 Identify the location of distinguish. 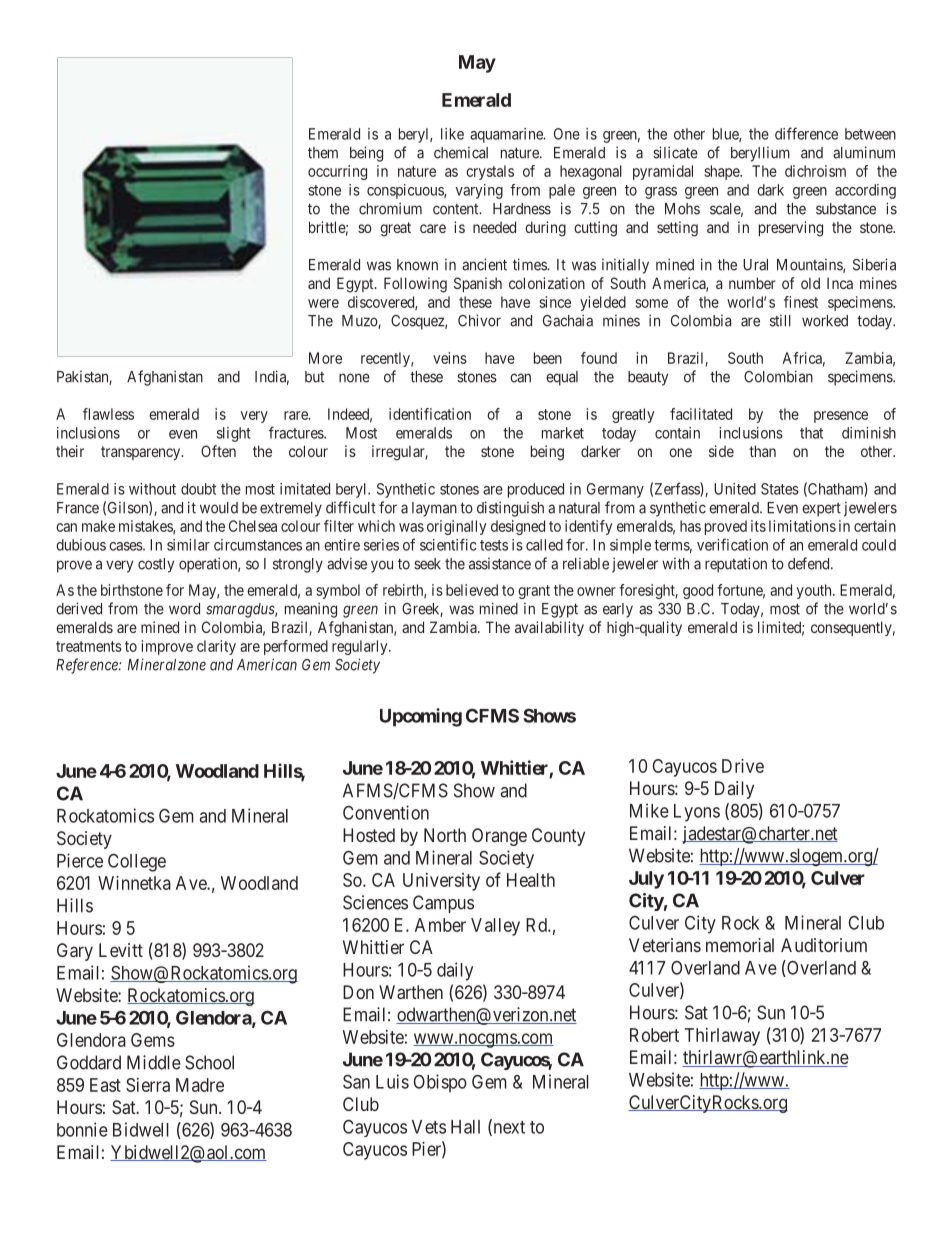
(510, 509).
